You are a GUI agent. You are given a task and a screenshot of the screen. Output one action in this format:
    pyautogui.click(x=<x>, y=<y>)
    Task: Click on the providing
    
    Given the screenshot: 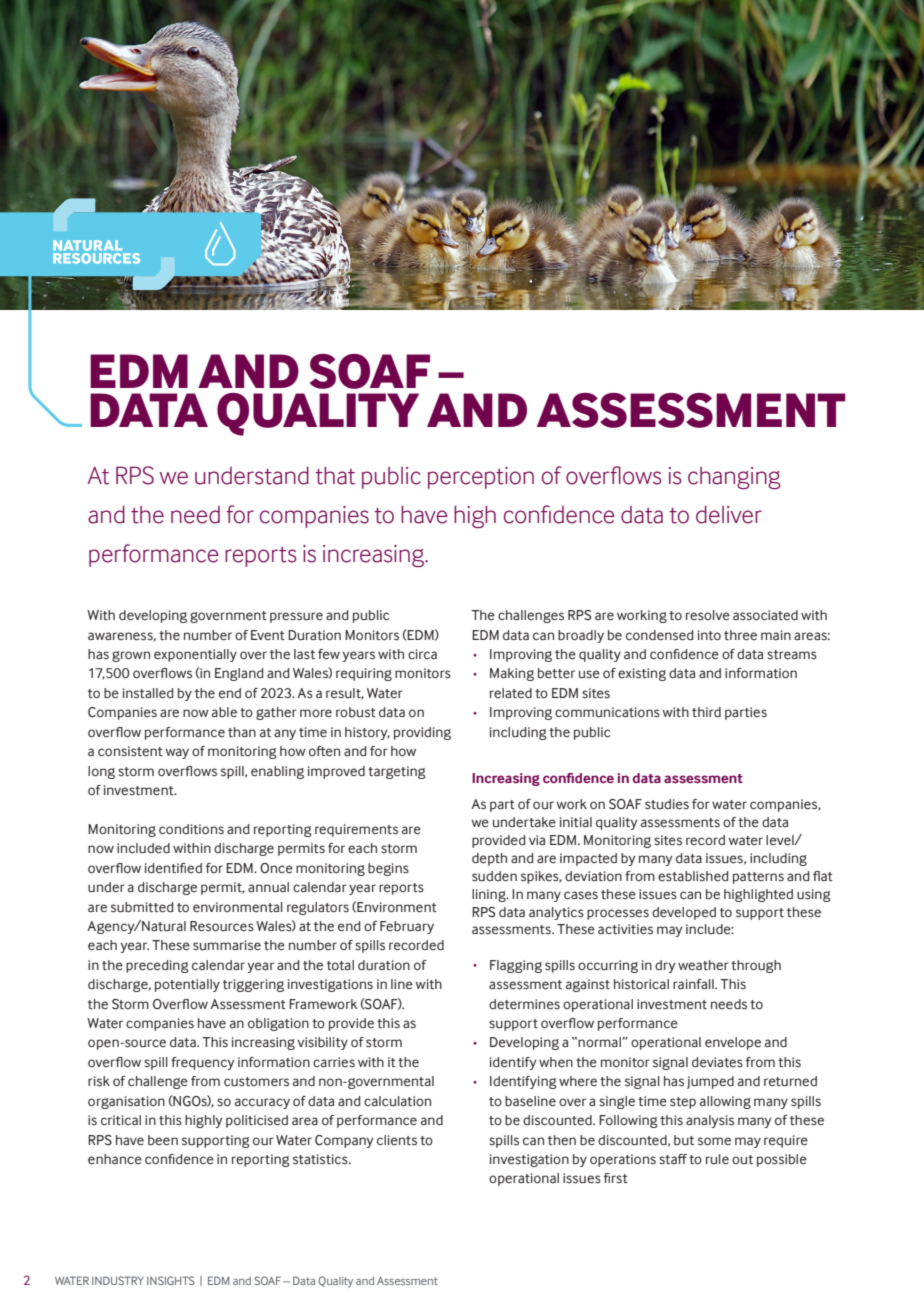 What is the action you would take?
    pyautogui.click(x=422, y=733)
